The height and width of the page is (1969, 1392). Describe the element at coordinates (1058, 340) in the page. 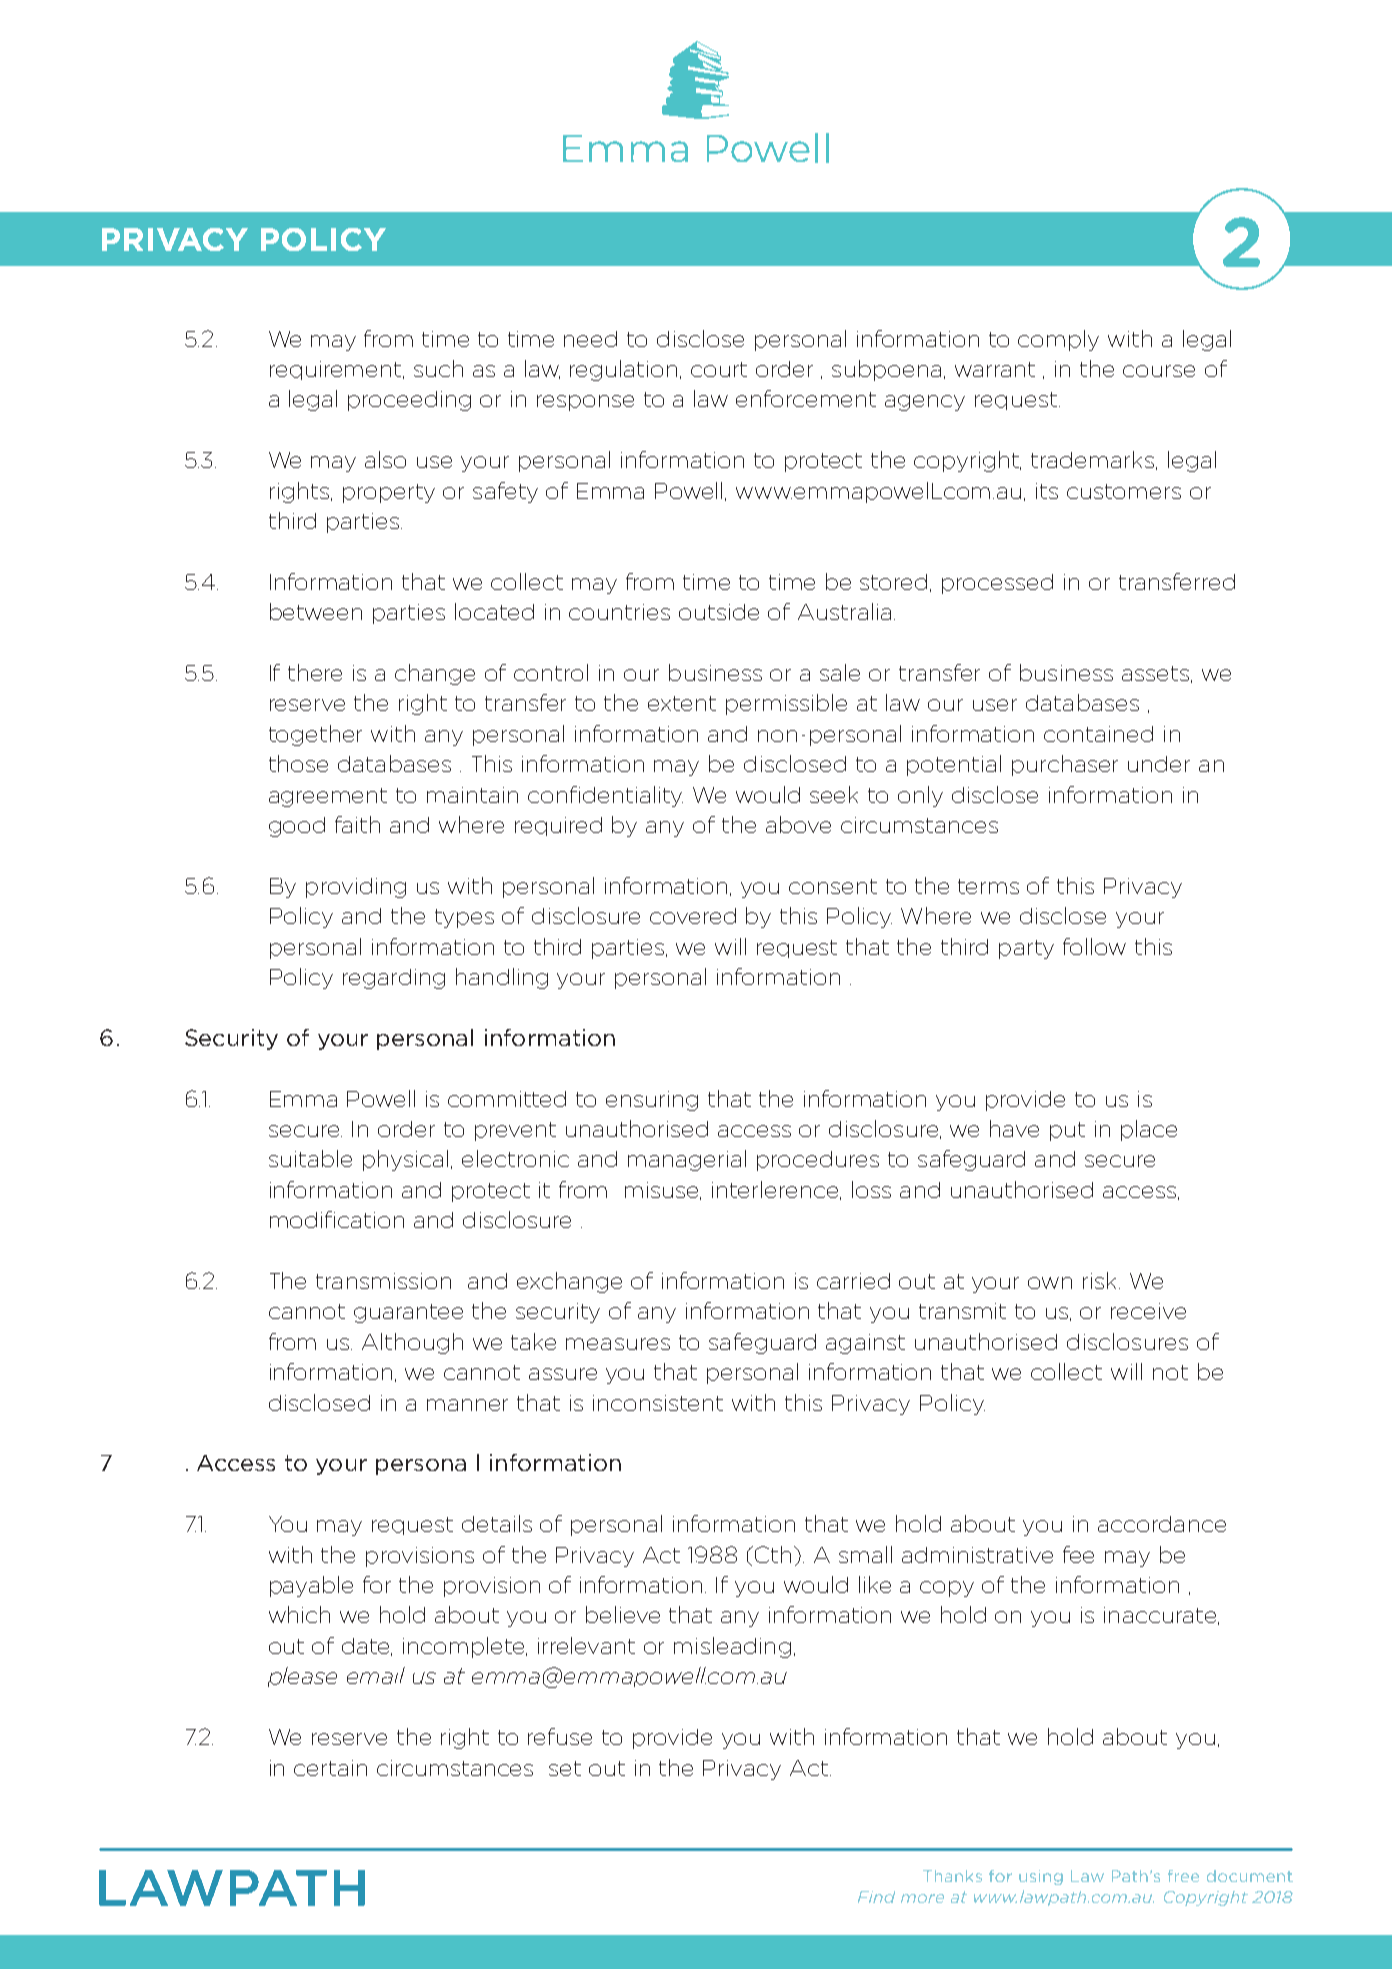

I see `comply` at that location.
